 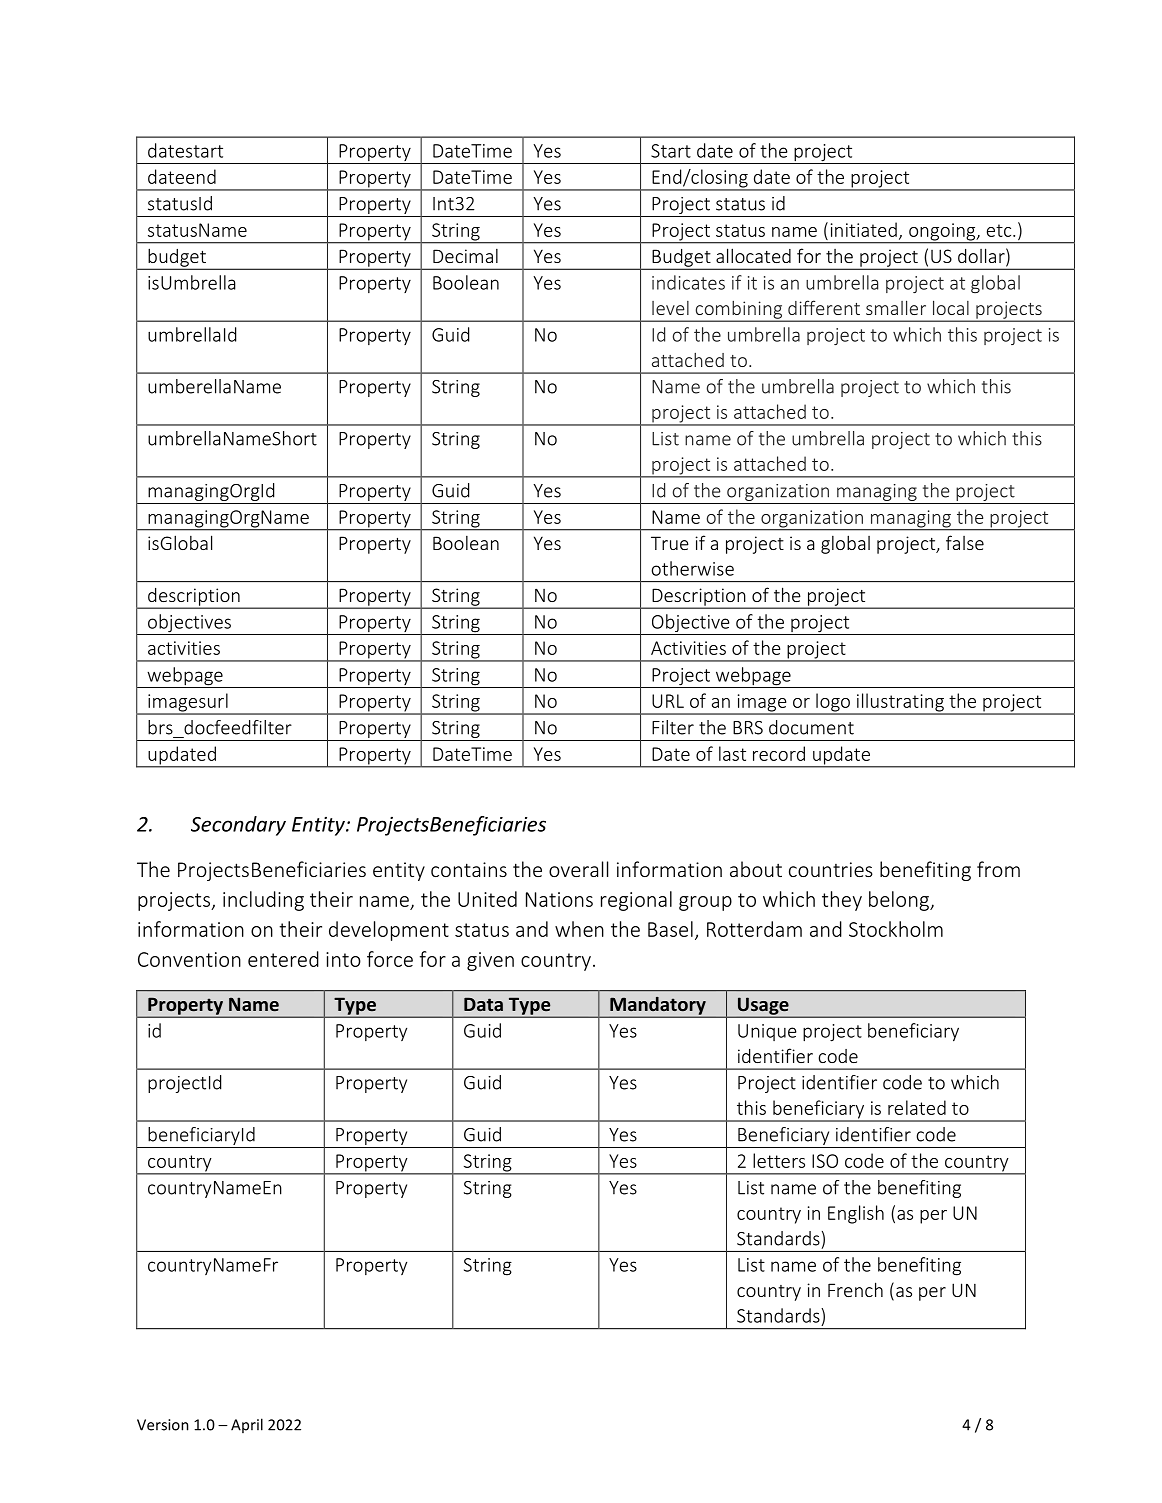 What do you see at coordinates (831, 869) in the image?
I see `countries` at bounding box center [831, 869].
